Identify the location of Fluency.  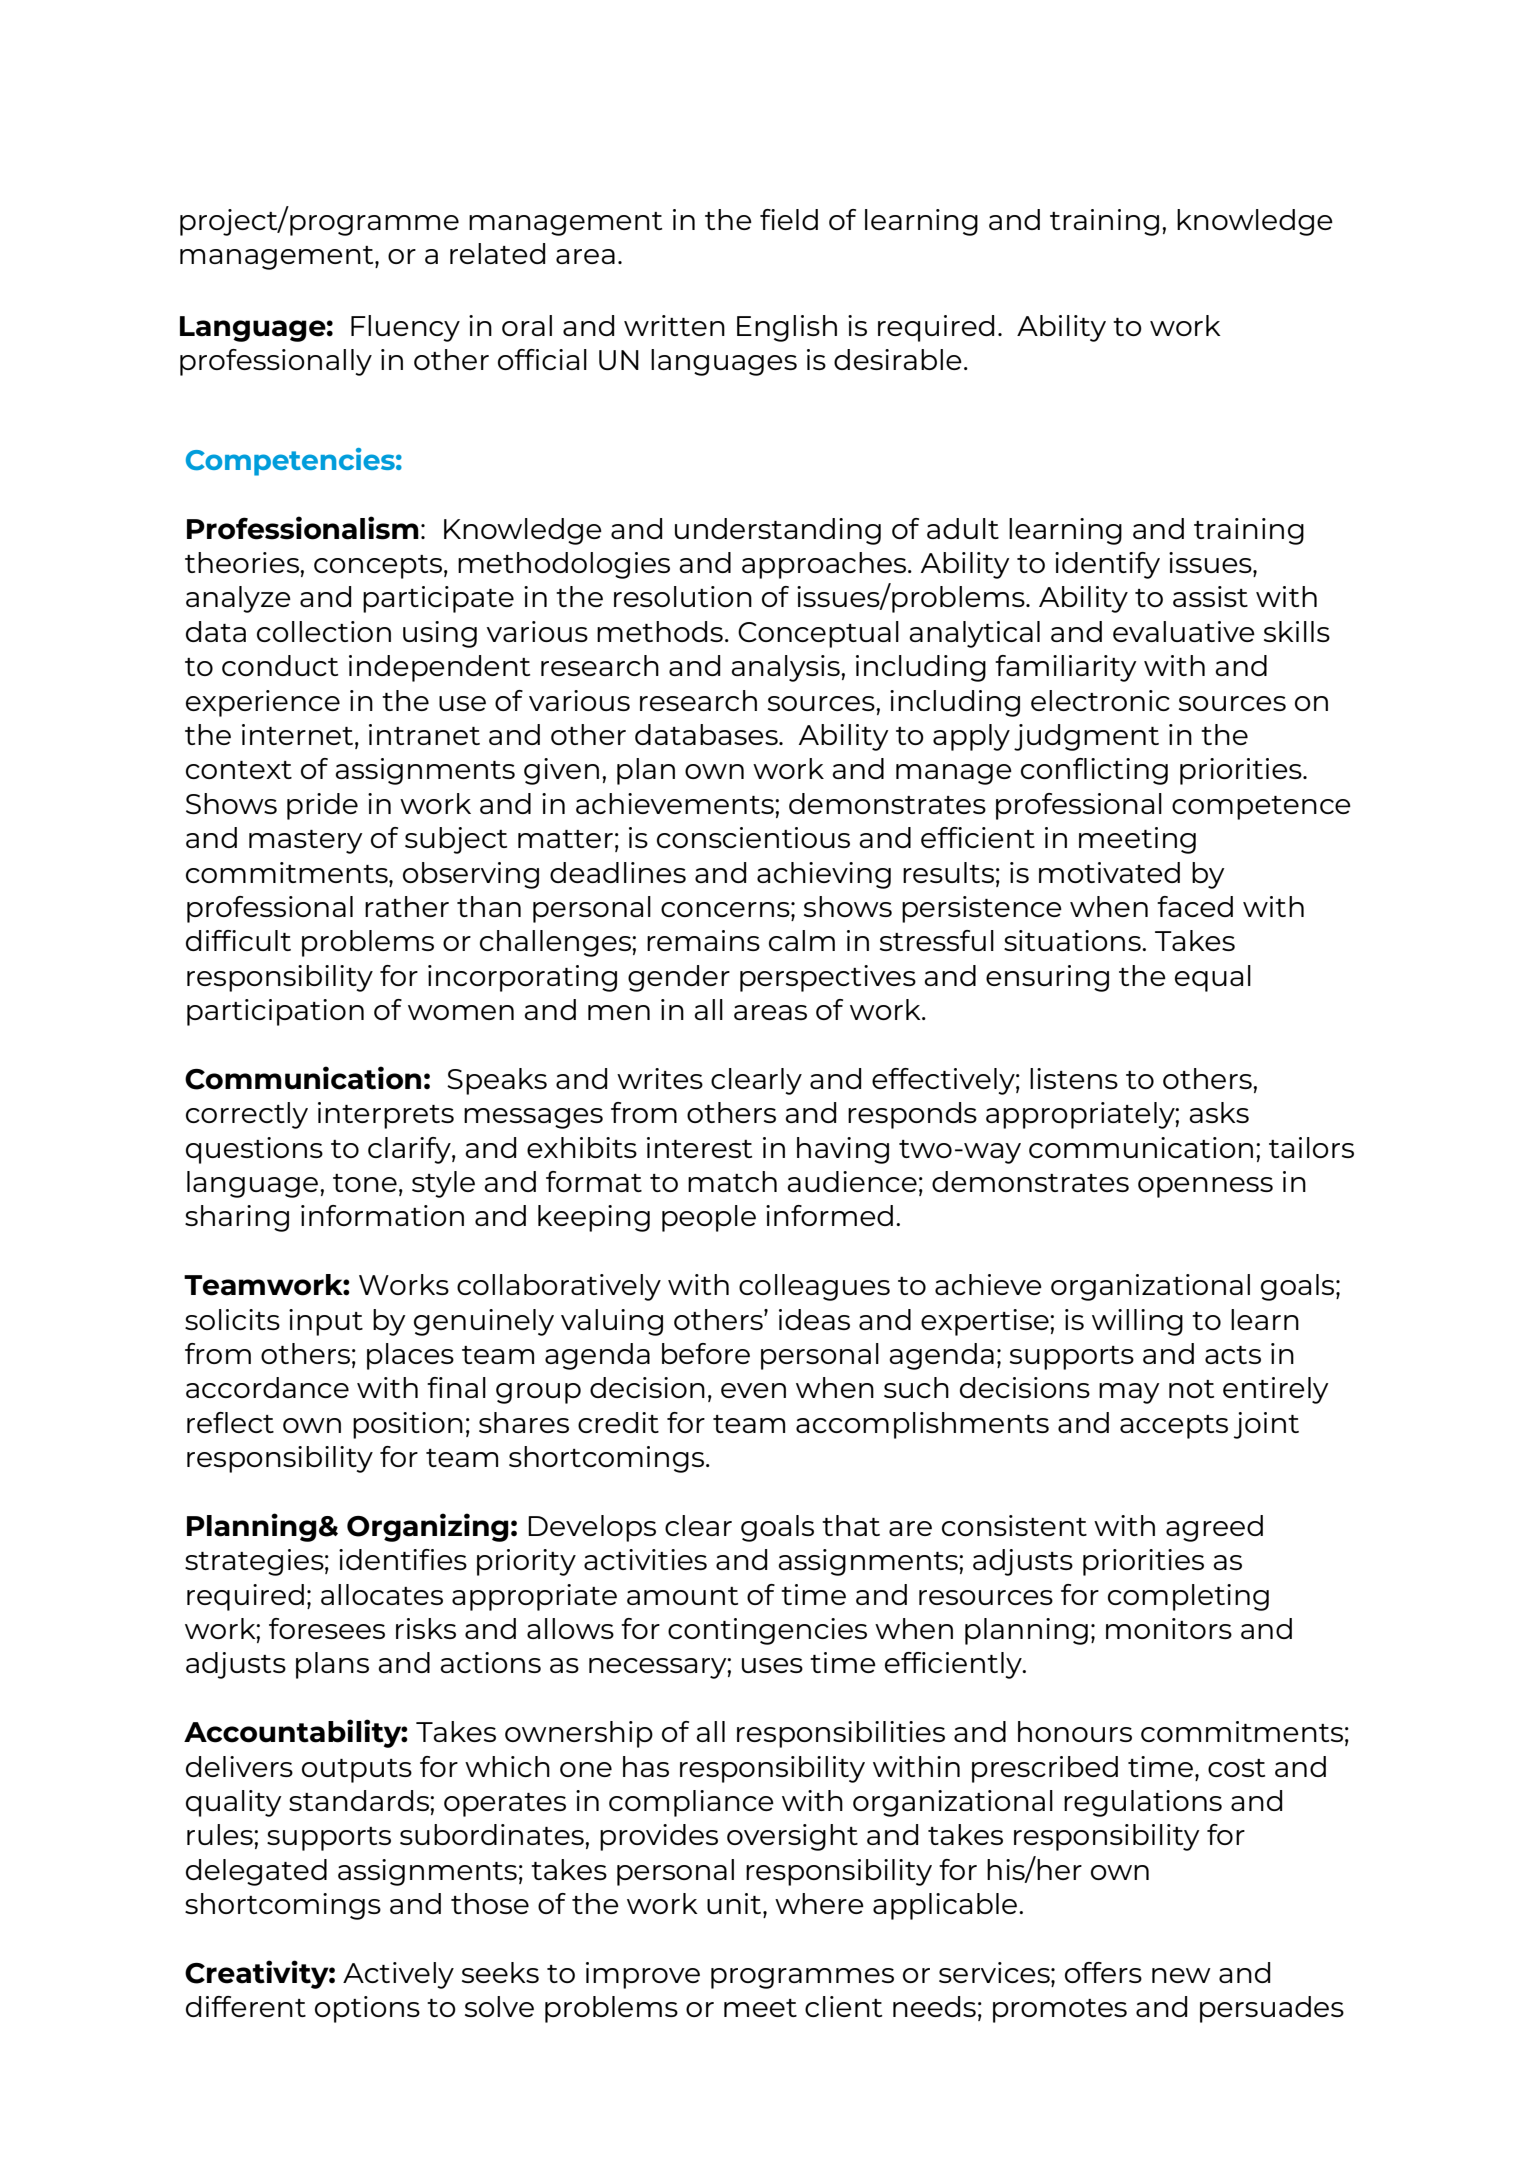
(405, 328).
